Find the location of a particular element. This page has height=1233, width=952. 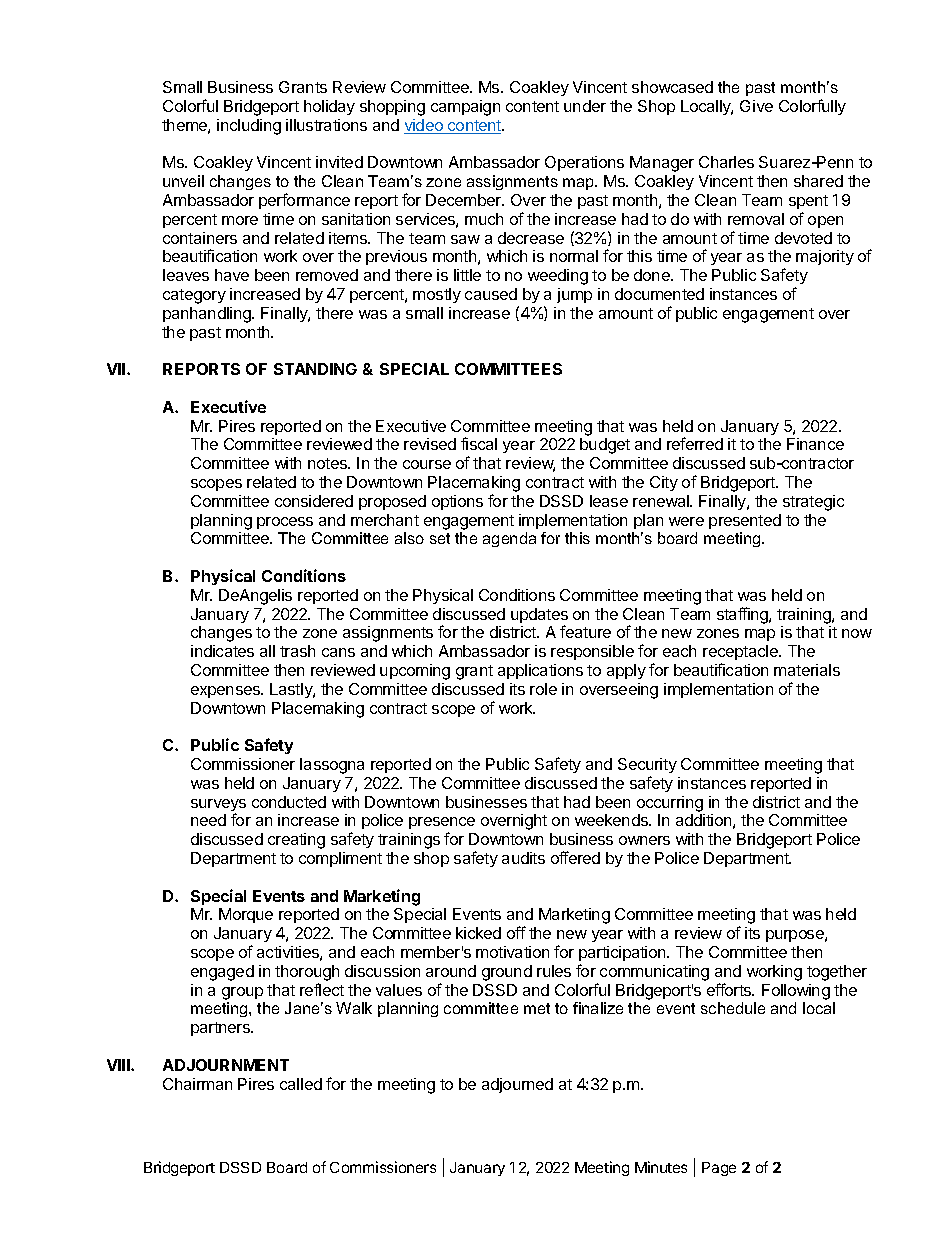

process is located at coordinates (285, 523).
